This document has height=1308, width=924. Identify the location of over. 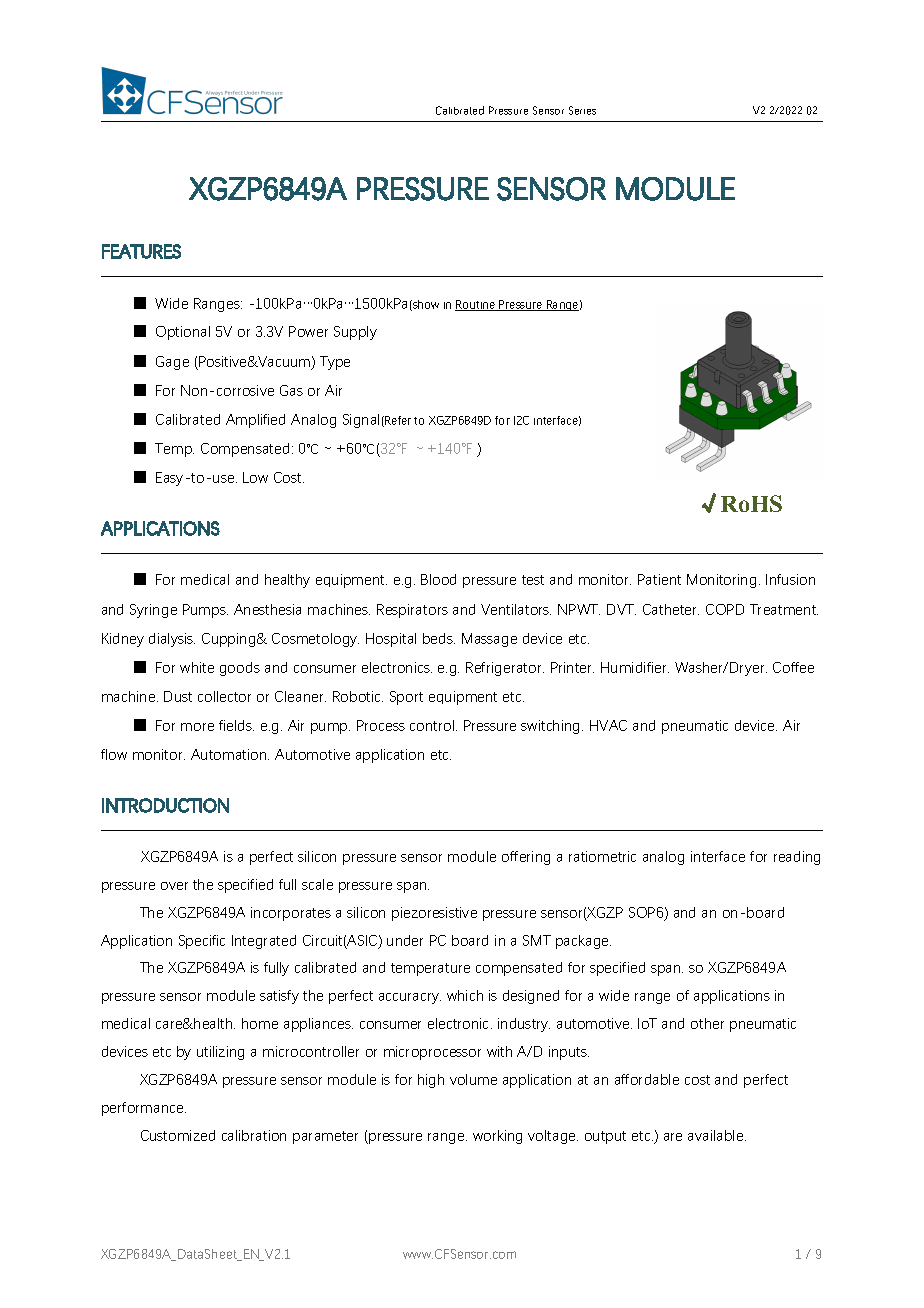
(174, 886).
